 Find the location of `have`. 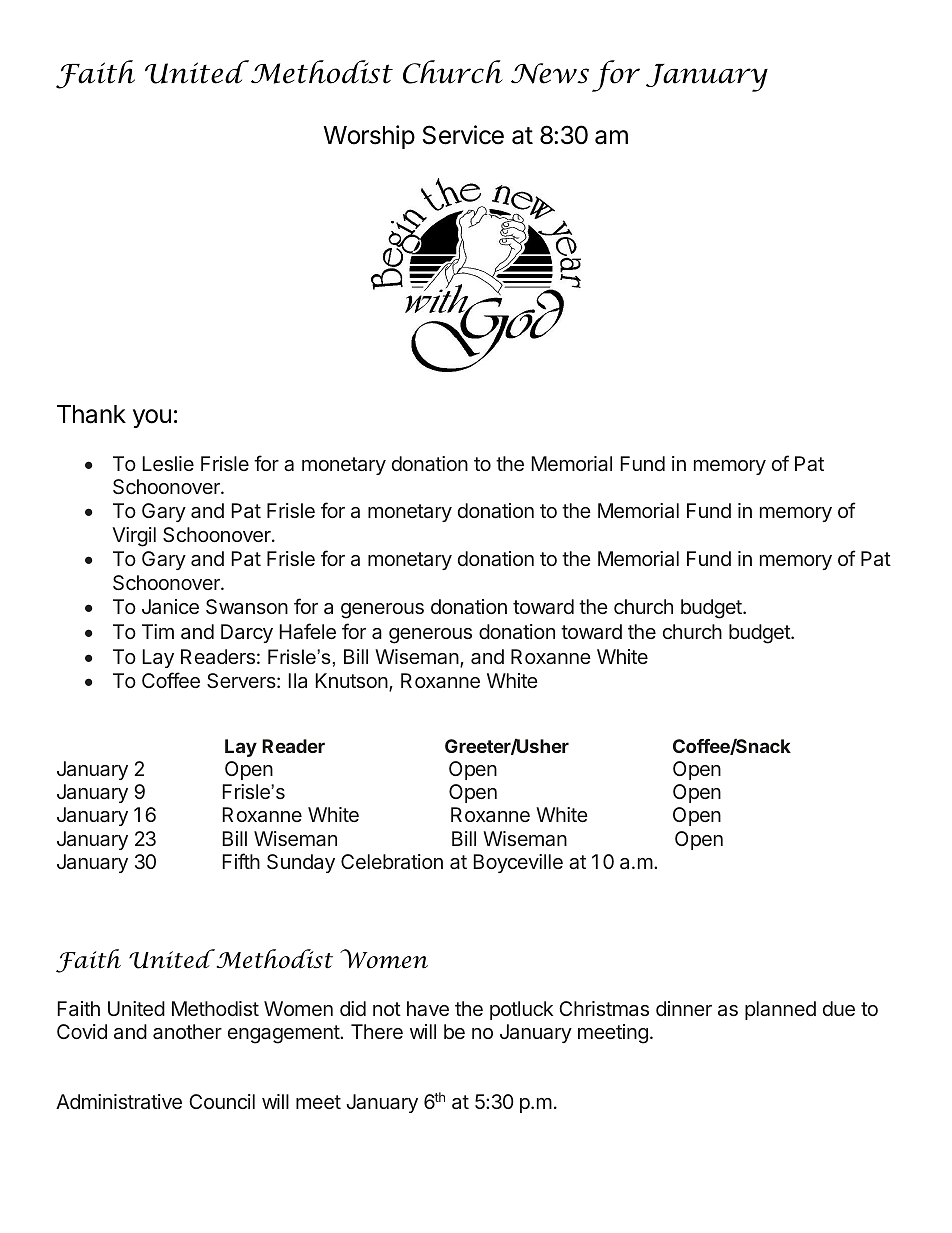

have is located at coordinates (428, 1009).
